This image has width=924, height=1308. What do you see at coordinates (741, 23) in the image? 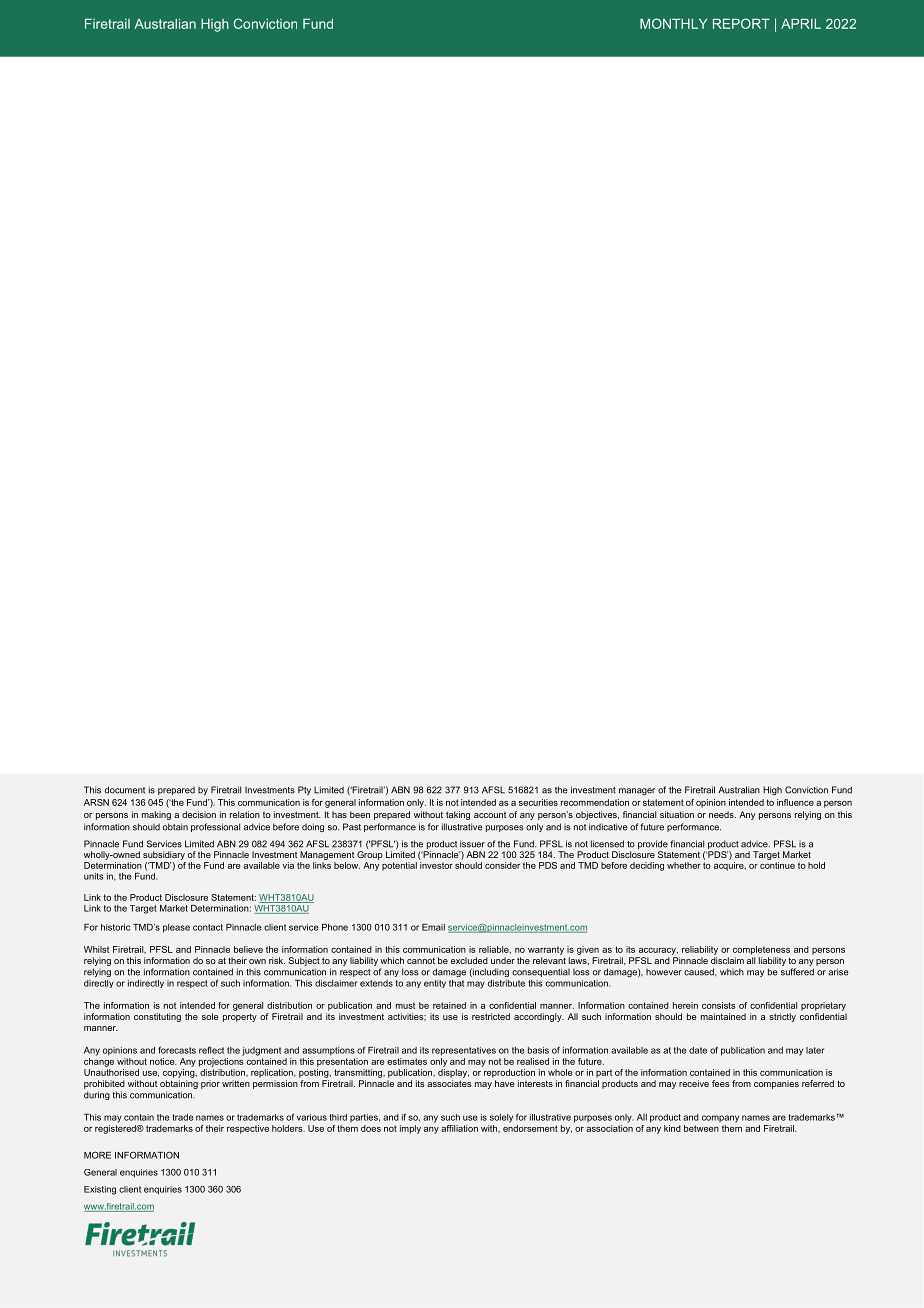
I see `REPORT` at bounding box center [741, 23].
